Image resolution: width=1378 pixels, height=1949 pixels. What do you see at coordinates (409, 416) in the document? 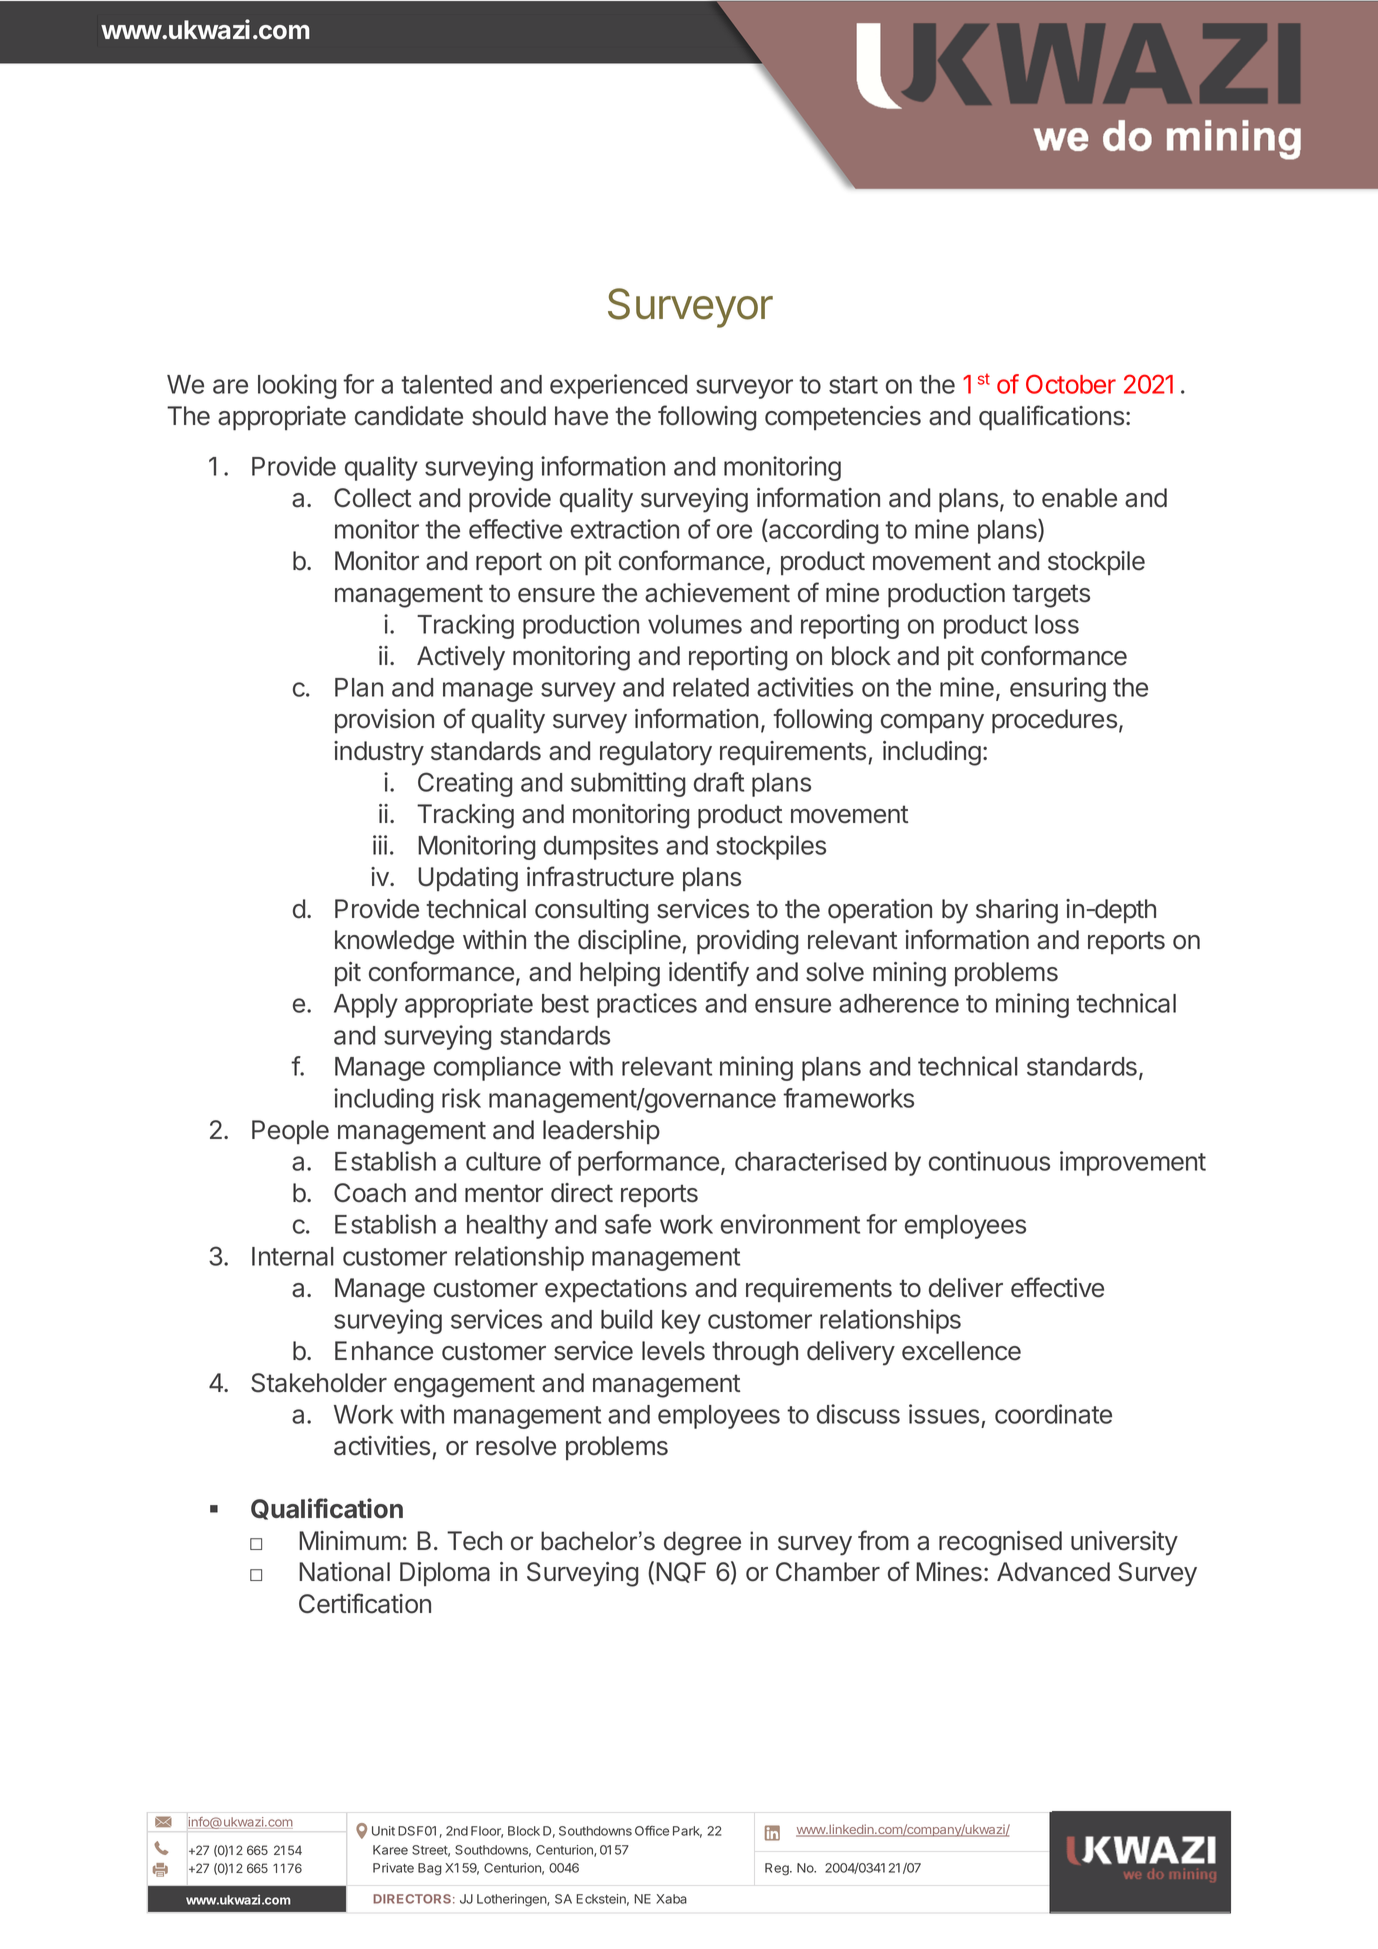
I see `candidate` at bounding box center [409, 416].
